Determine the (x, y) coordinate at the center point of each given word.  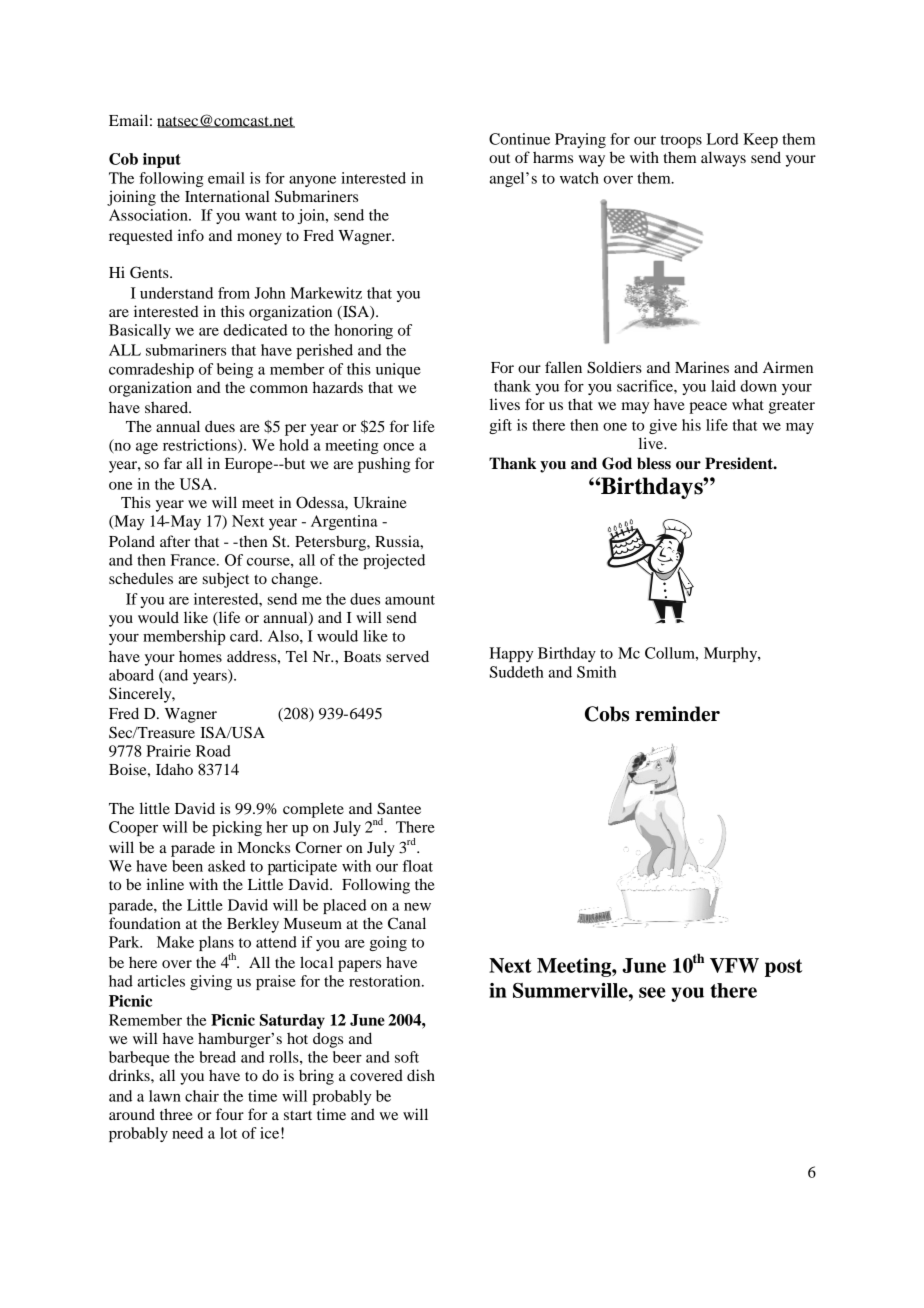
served (407, 656)
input (162, 160)
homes (200, 656)
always (723, 159)
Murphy (732, 654)
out (499, 158)
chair (202, 1096)
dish (421, 1075)
